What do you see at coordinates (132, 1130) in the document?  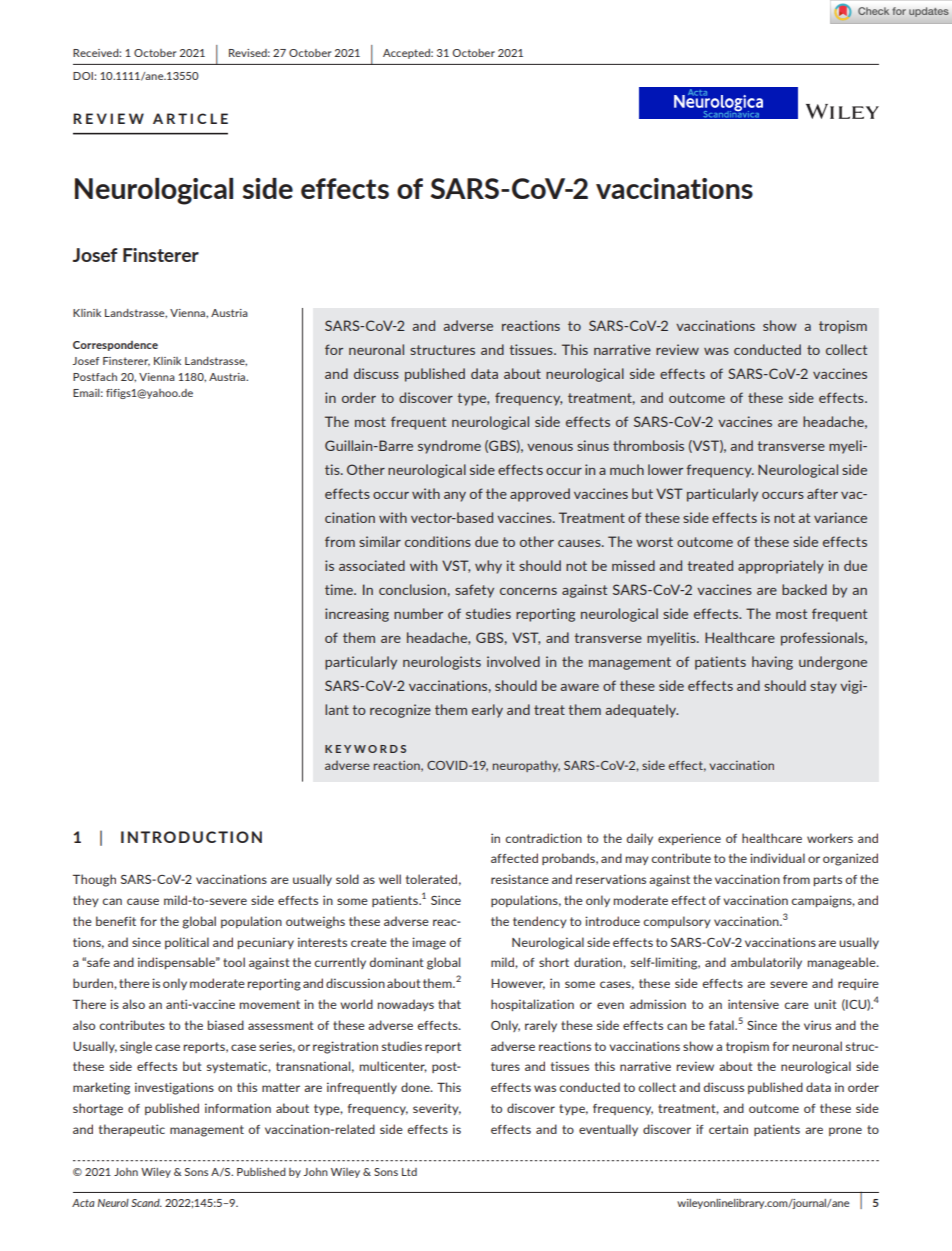 I see `therapeutic` at bounding box center [132, 1130].
